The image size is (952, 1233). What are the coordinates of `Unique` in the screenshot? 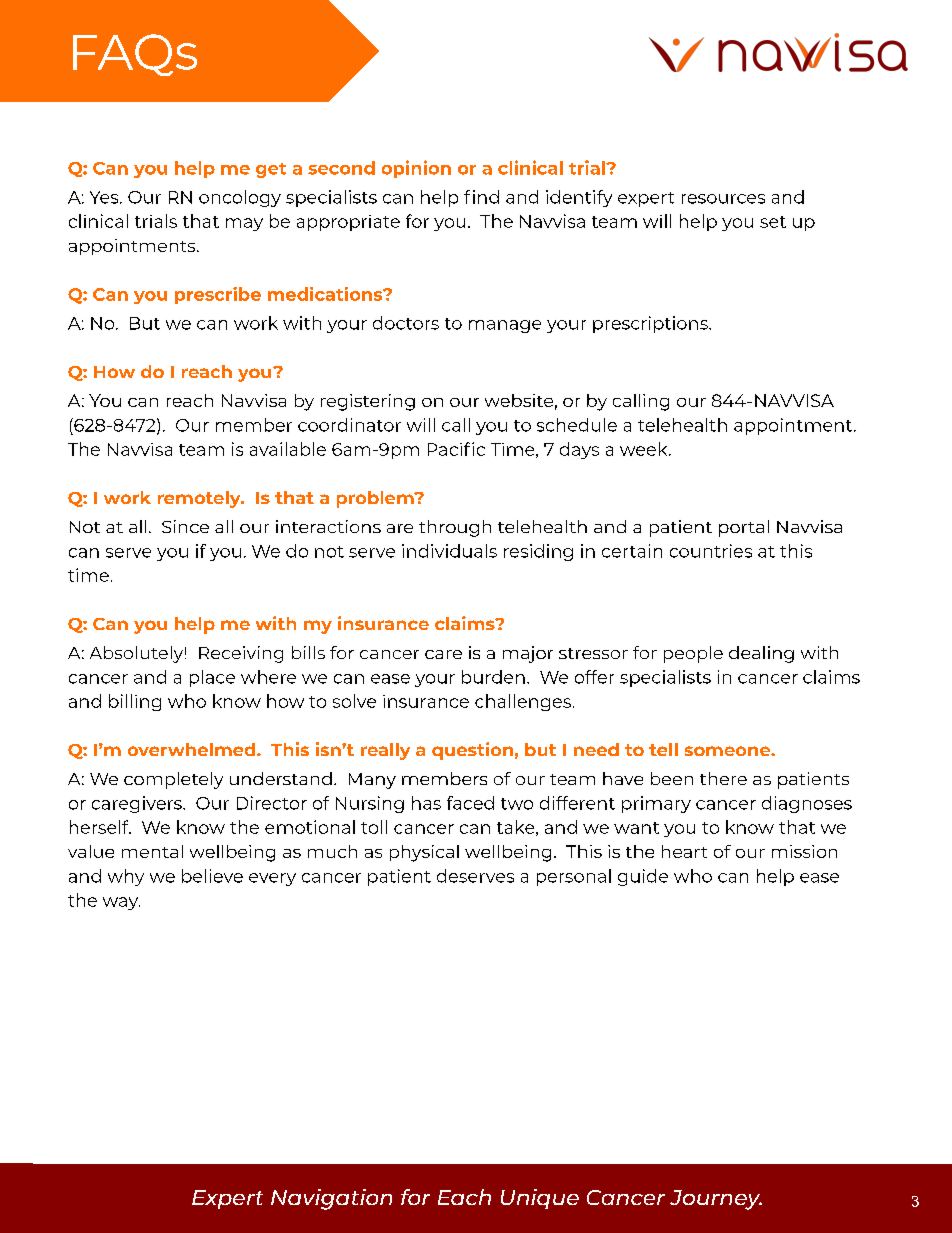 It's located at (540, 1199).
